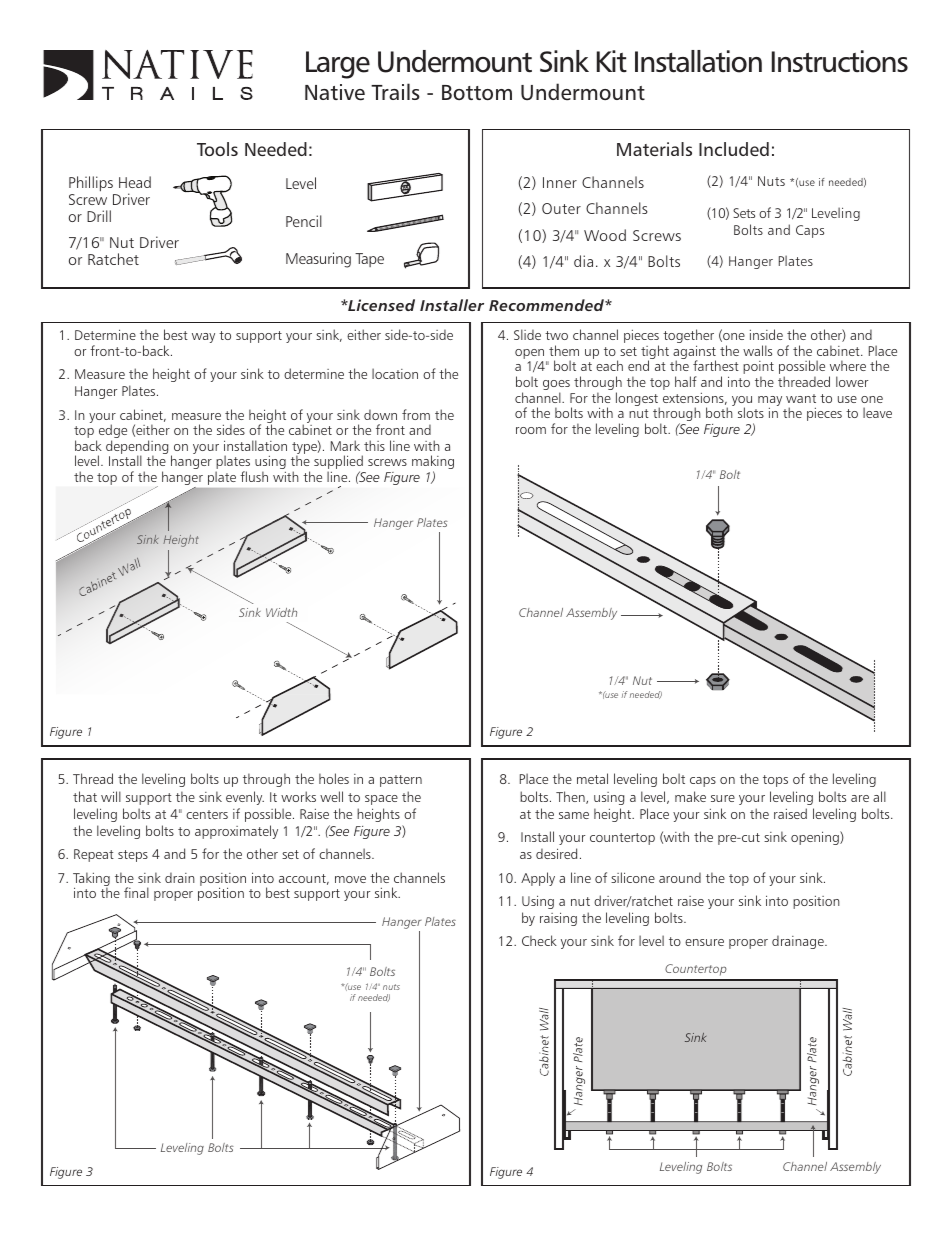 This image has height=1233, width=952. What do you see at coordinates (527, 334) in the image?
I see `Slide` at bounding box center [527, 334].
